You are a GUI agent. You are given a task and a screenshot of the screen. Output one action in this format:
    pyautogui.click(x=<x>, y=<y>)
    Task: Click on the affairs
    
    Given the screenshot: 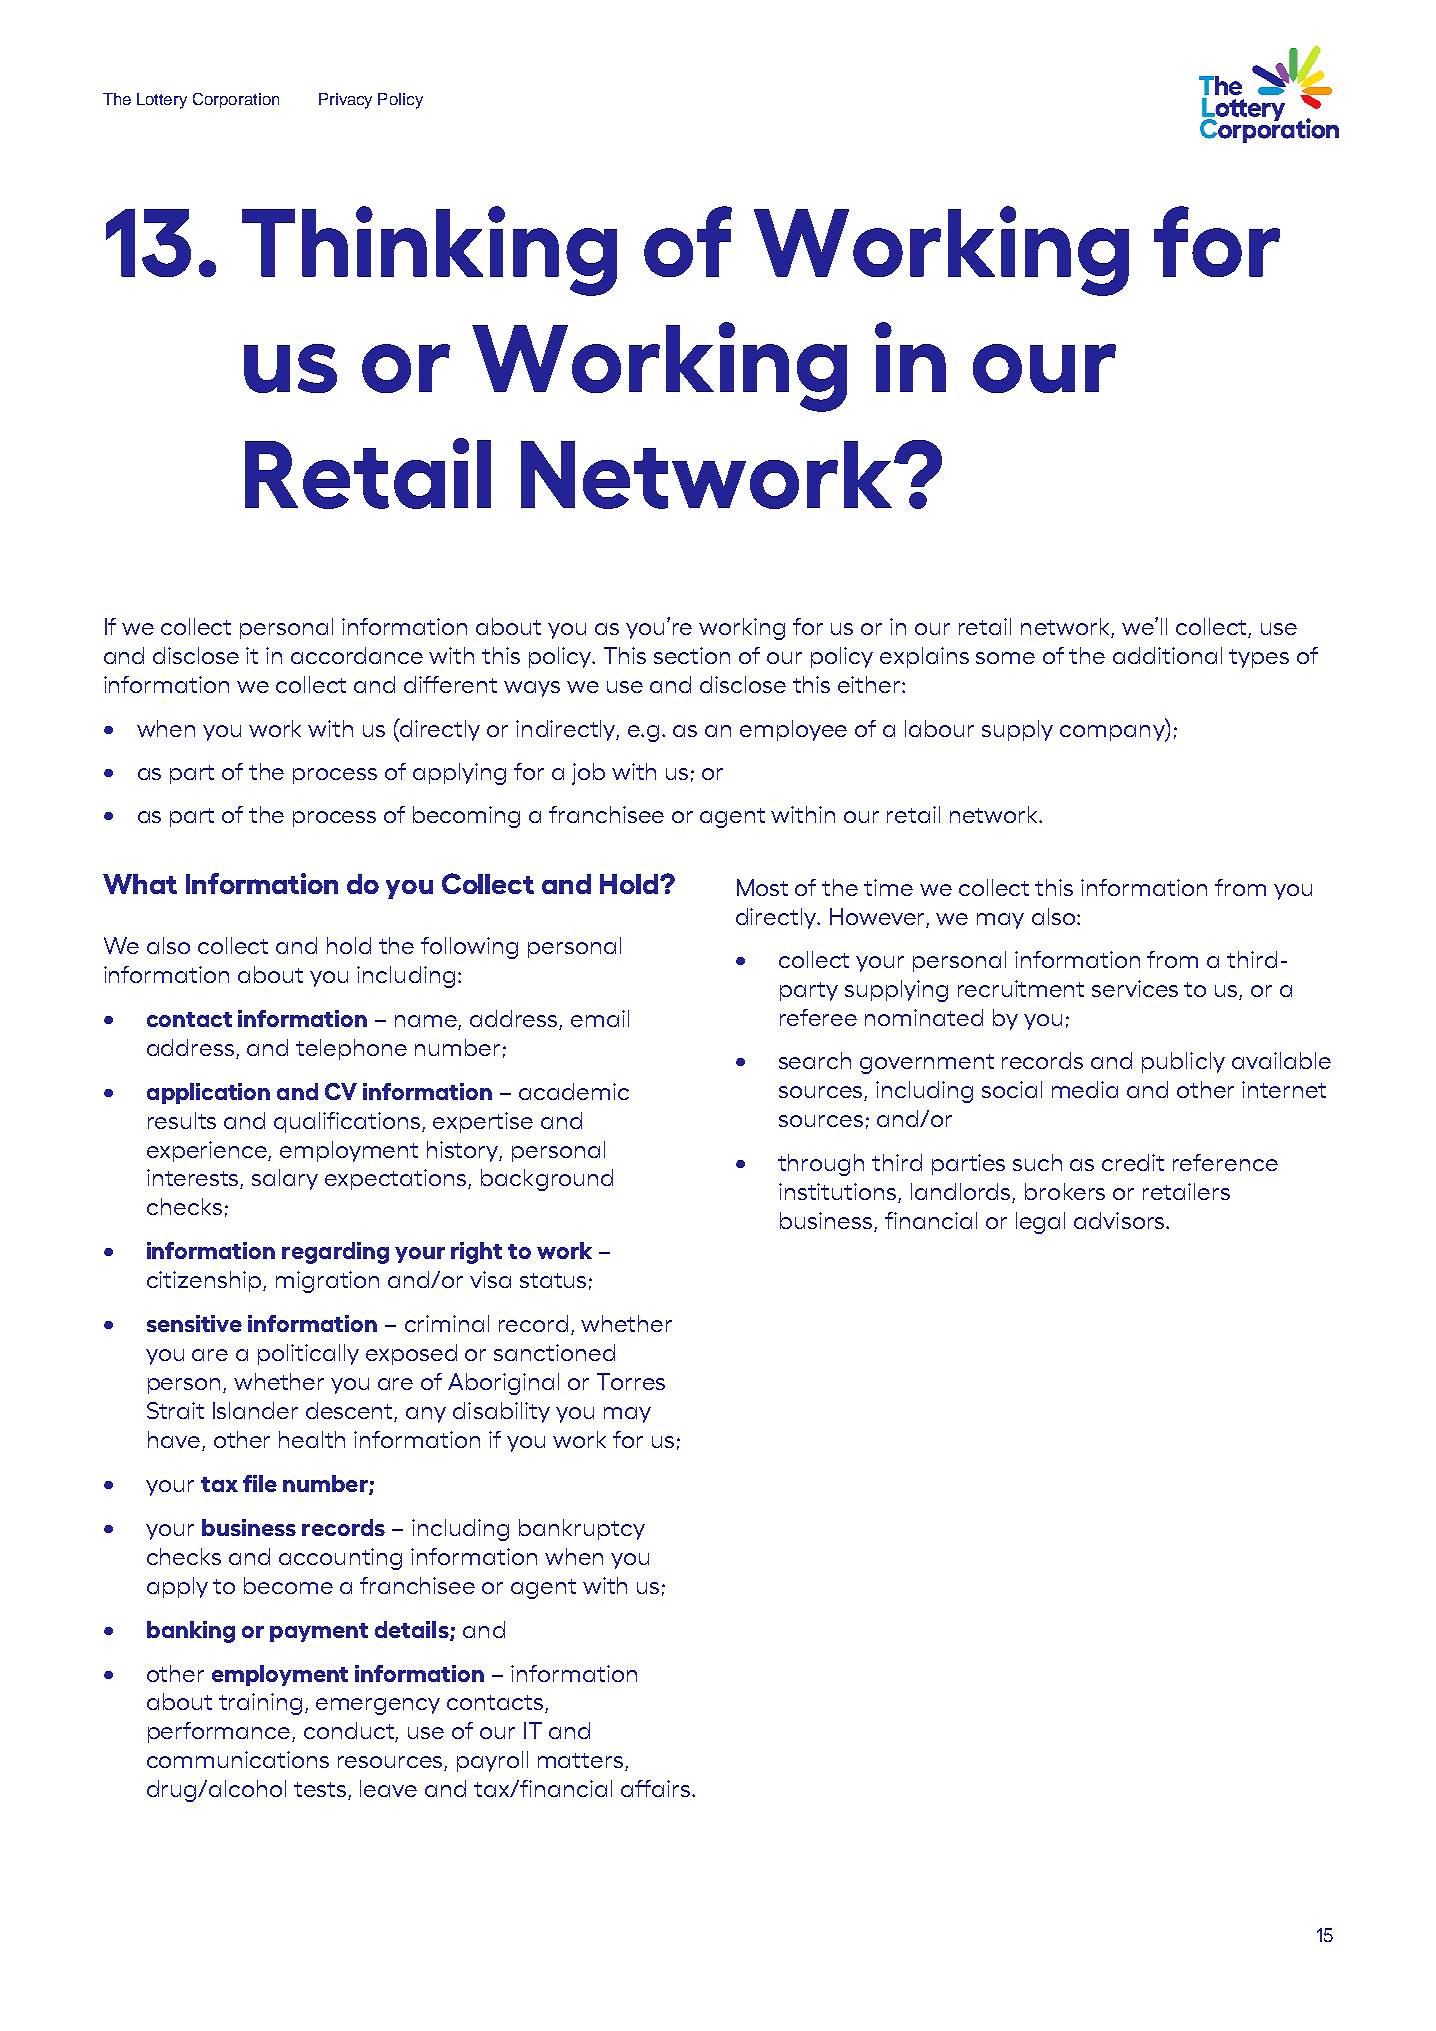 What is the action you would take?
    pyautogui.click(x=657, y=1788)
